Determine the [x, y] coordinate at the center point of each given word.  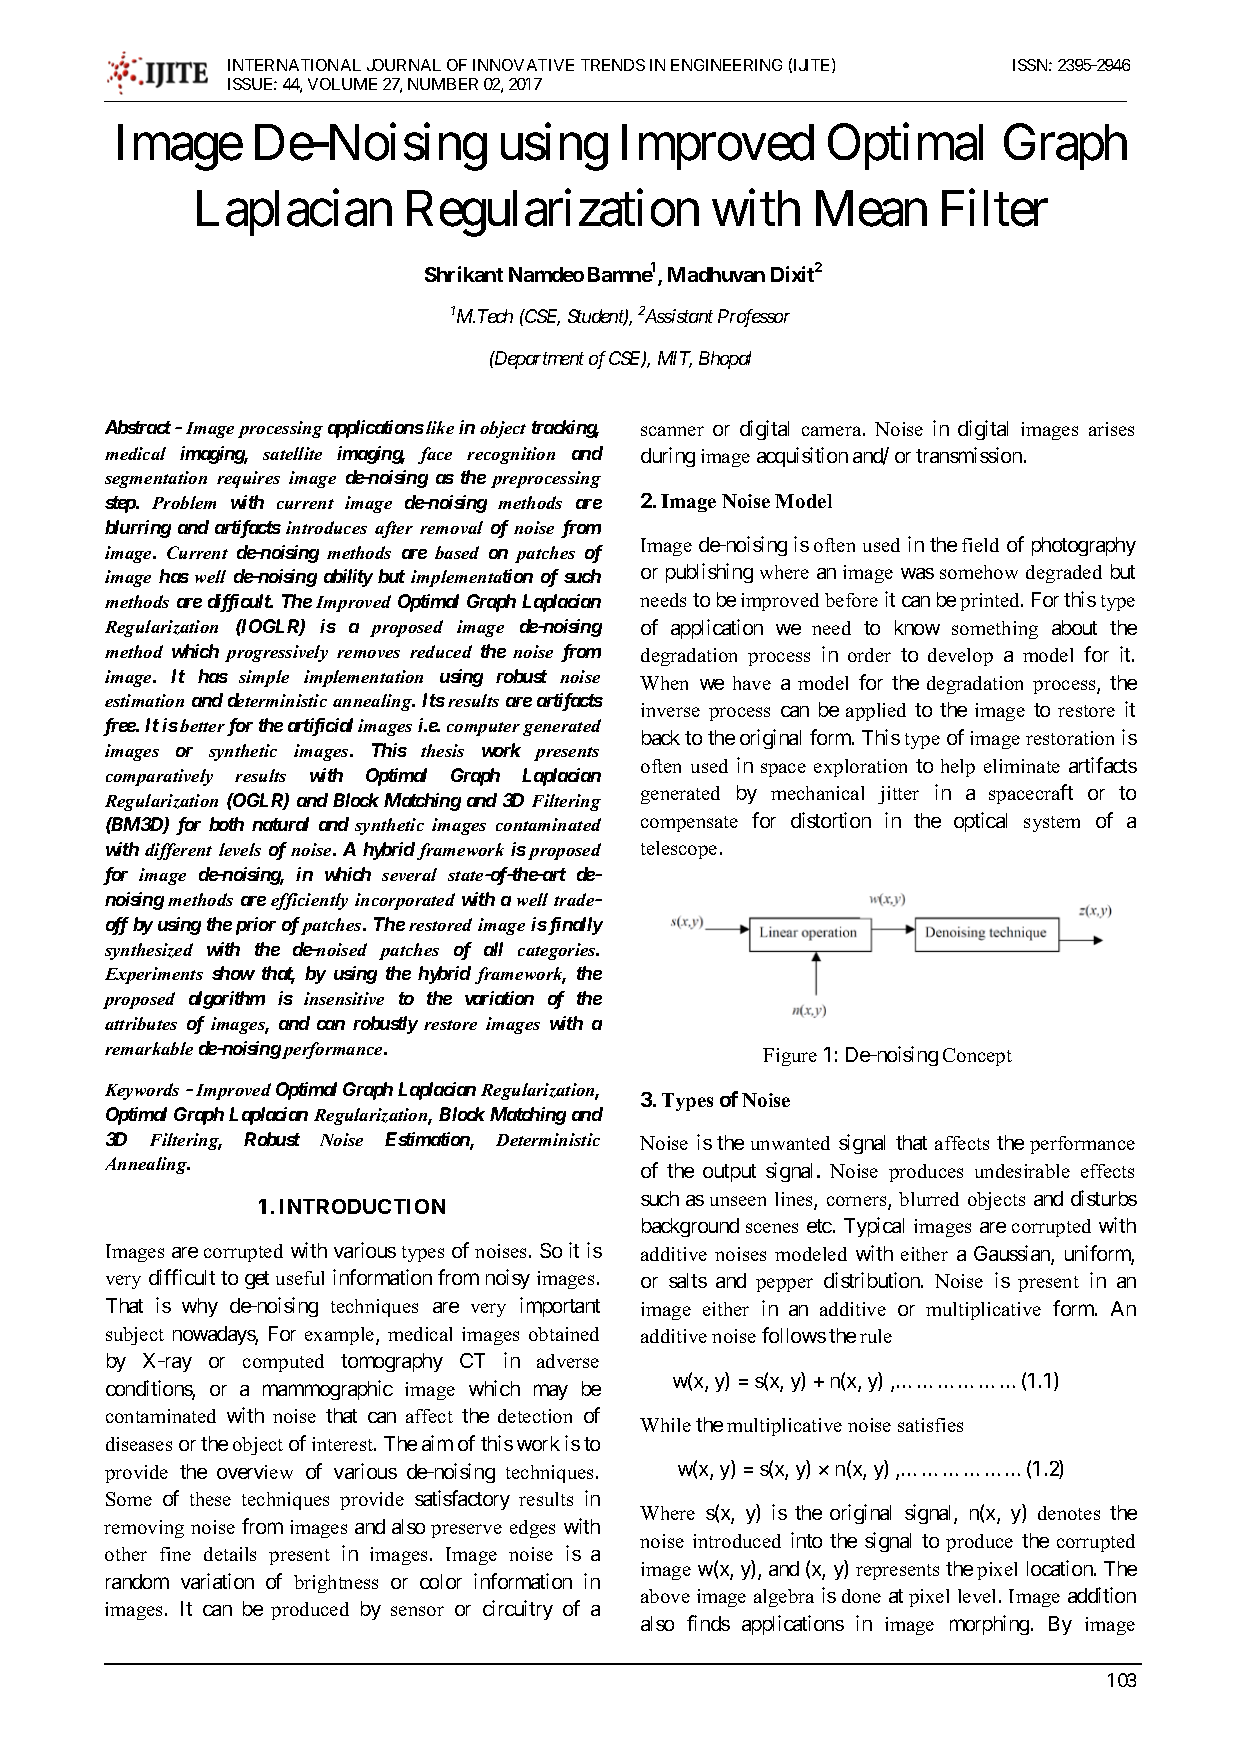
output [729, 1173]
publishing [709, 573]
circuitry [518, 1610]
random [137, 1581]
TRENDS [613, 65]
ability [348, 578]
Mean [871, 209]
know [917, 627]
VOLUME [342, 84]
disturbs [1104, 1198]
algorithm [227, 1000]
